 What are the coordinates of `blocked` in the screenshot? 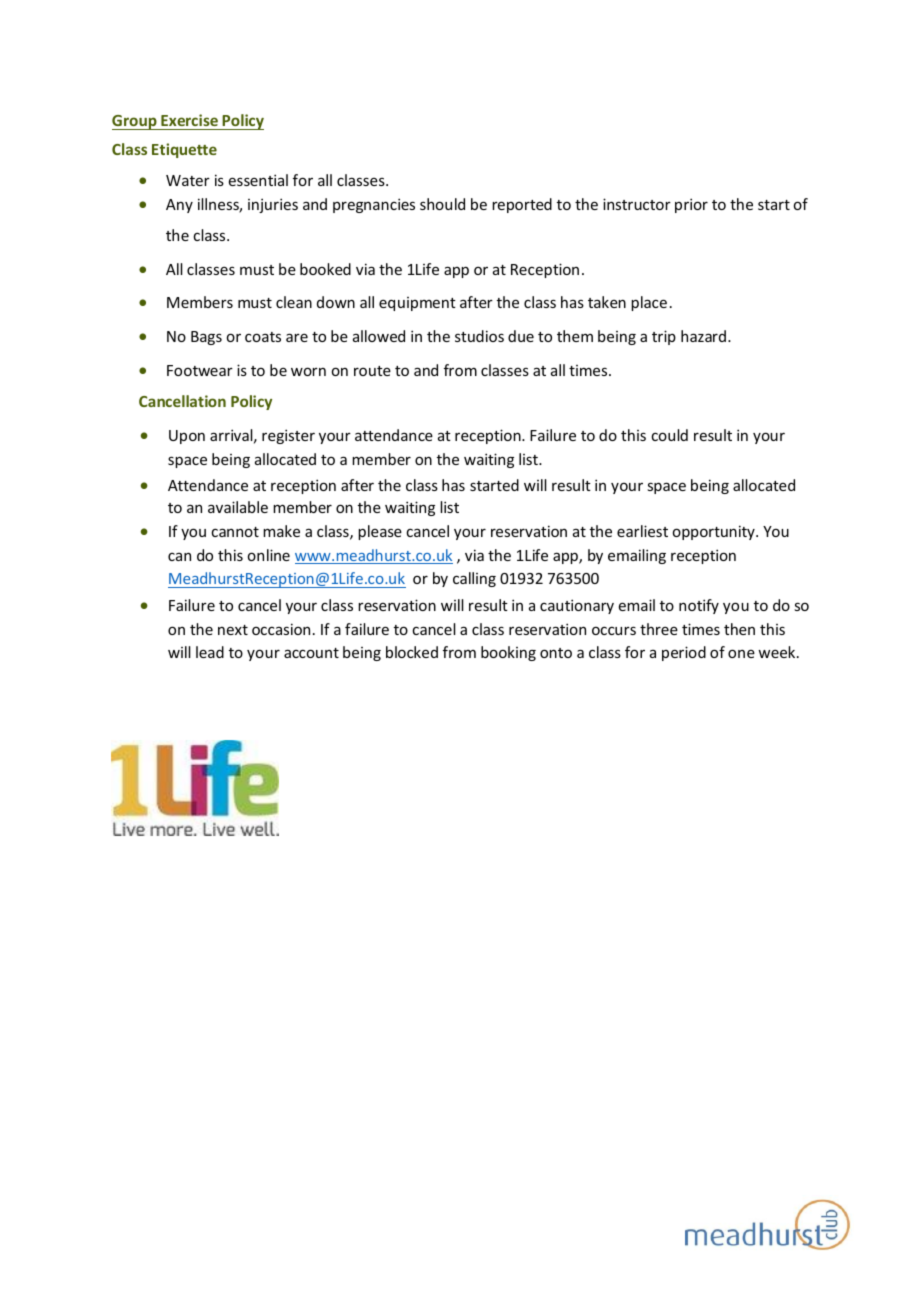 It's located at (412, 652).
